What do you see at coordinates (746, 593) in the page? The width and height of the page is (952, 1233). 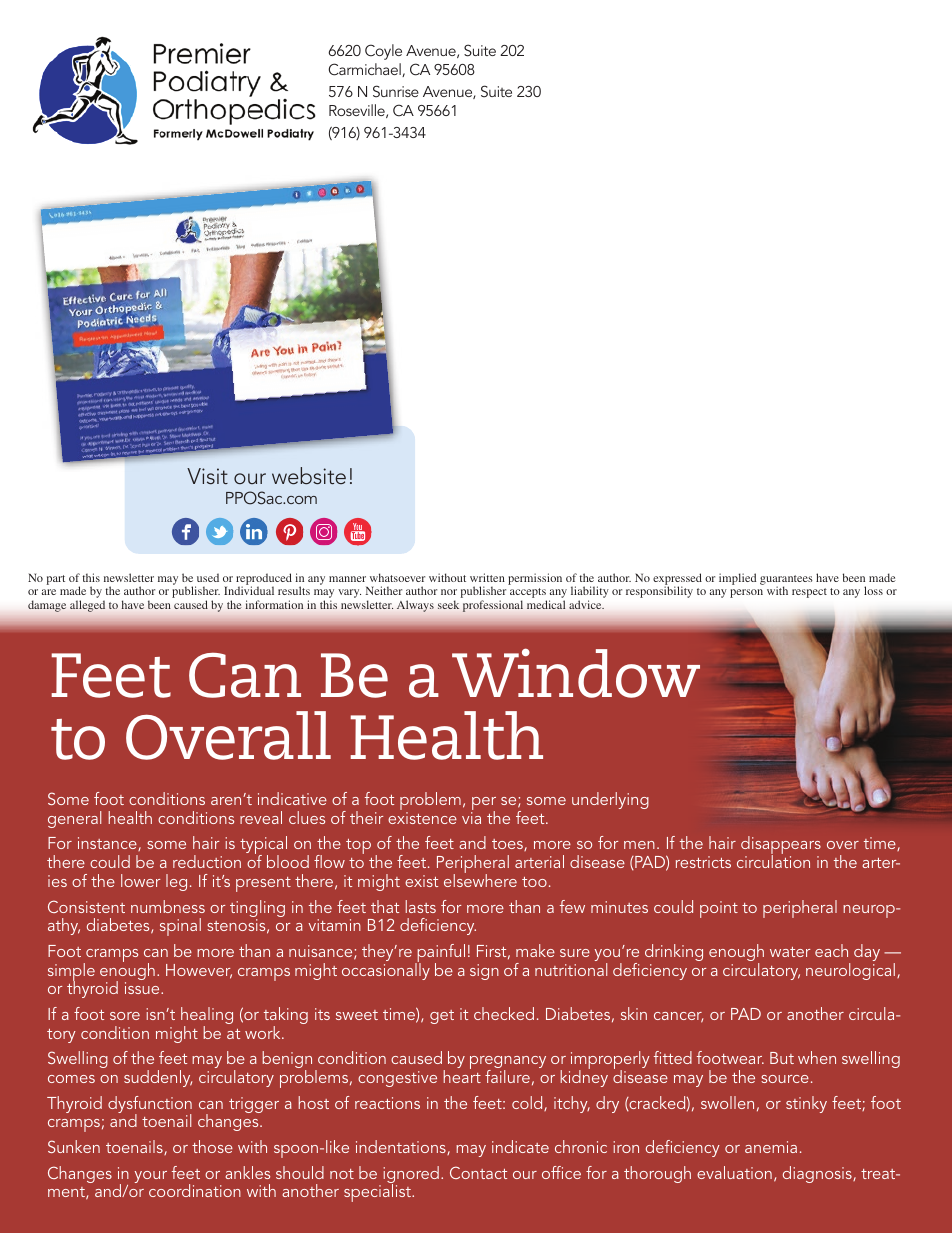 I see `person` at bounding box center [746, 593].
